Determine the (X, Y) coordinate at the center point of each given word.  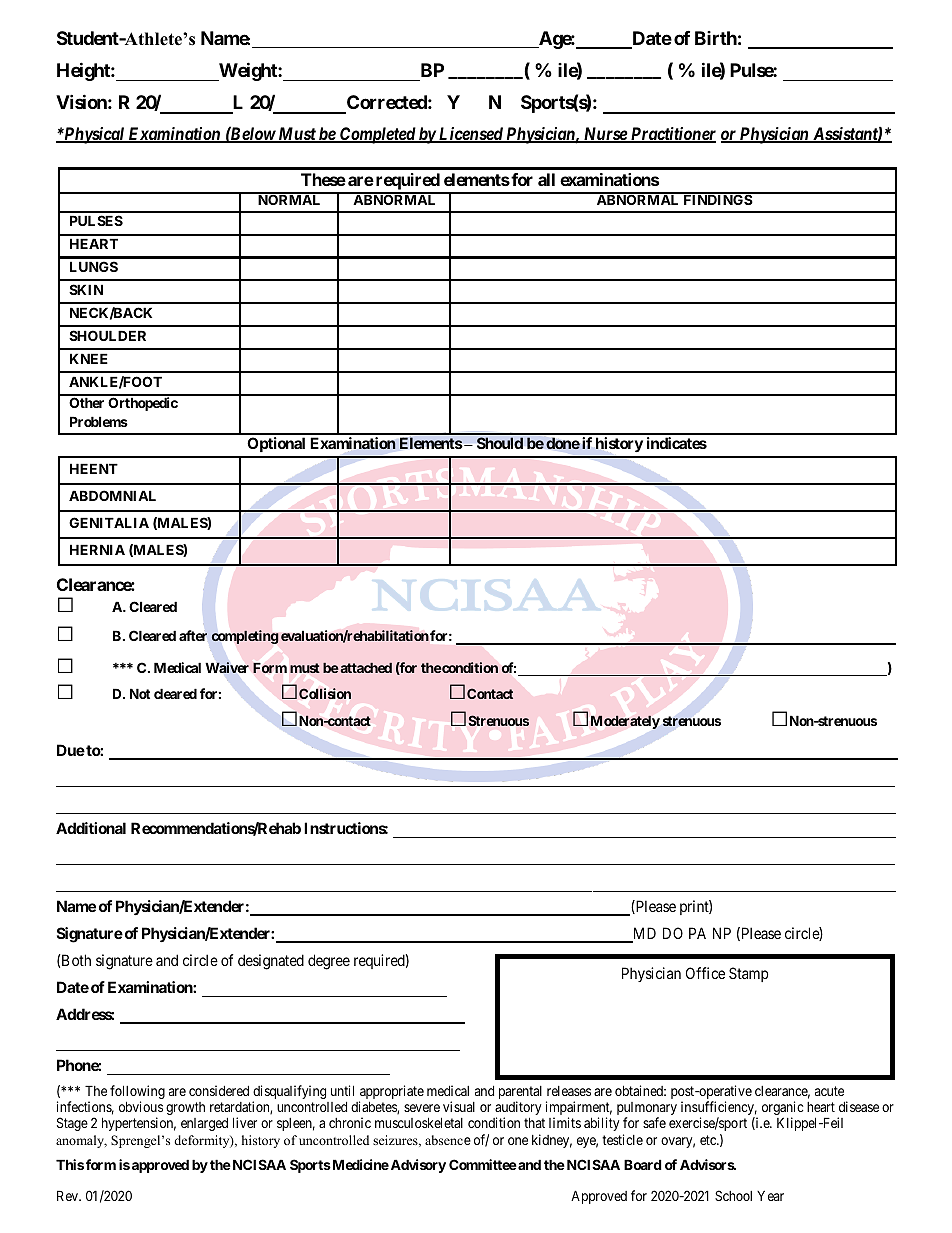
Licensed (471, 135)
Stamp (748, 974)
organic (782, 1109)
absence (448, 1140)
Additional (91, 828)
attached (365, 668)
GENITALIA (109, 522)
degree (329, 962)
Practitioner (672, 135)
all (546, 179)
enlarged (204, 1124)
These (323, 179)
